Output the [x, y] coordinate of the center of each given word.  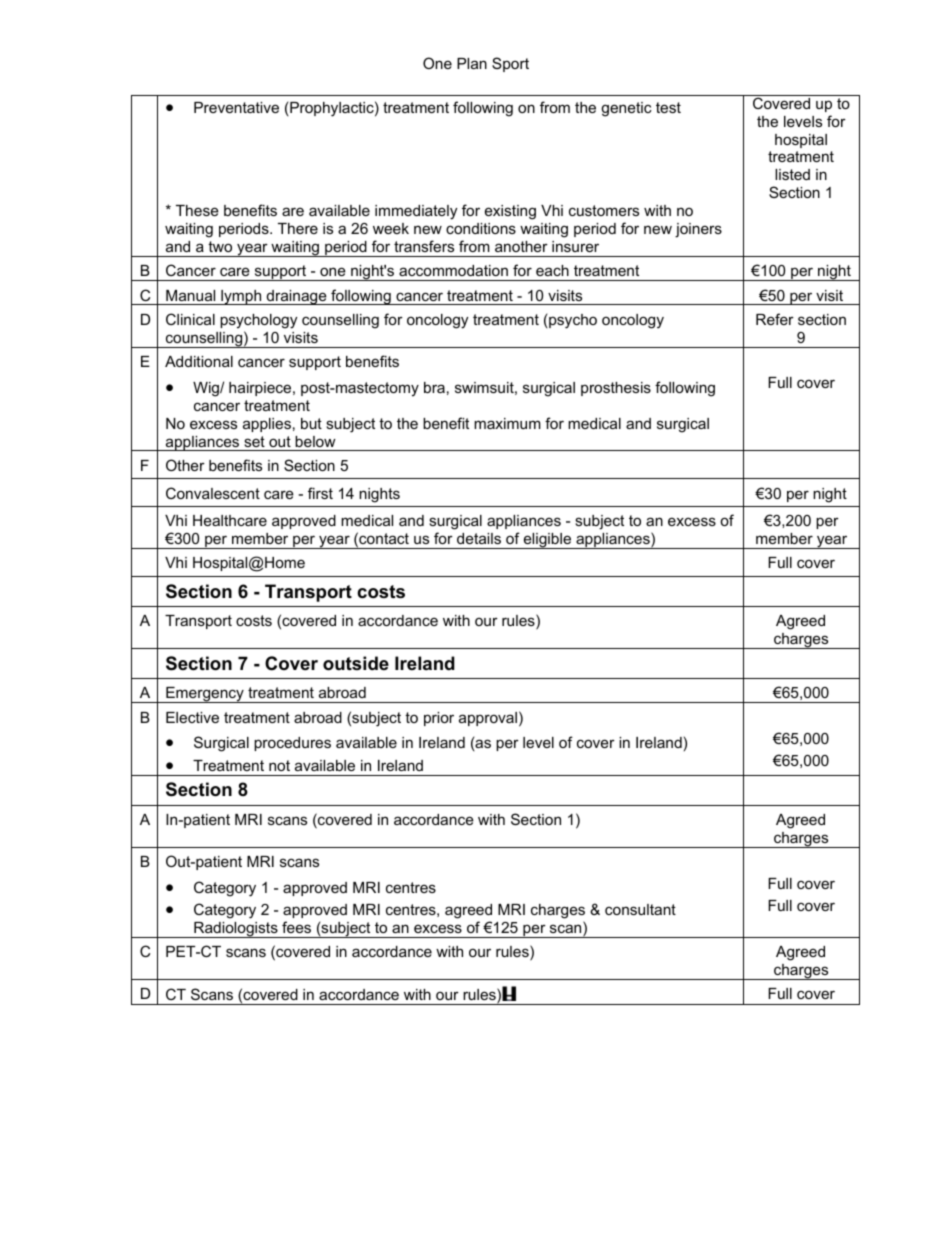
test [668, 107]
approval [488, 719]
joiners [698, 230]
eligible [547, 541]
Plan [472, 63]
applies [267, 425]
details [479, 538]
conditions [481, 228]
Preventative [236, 107]
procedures [292, 744]
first [320, 493]
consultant [640, 909]
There [298, 228]
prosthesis [616, 389]
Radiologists [236, 930]
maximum [507, 423]
